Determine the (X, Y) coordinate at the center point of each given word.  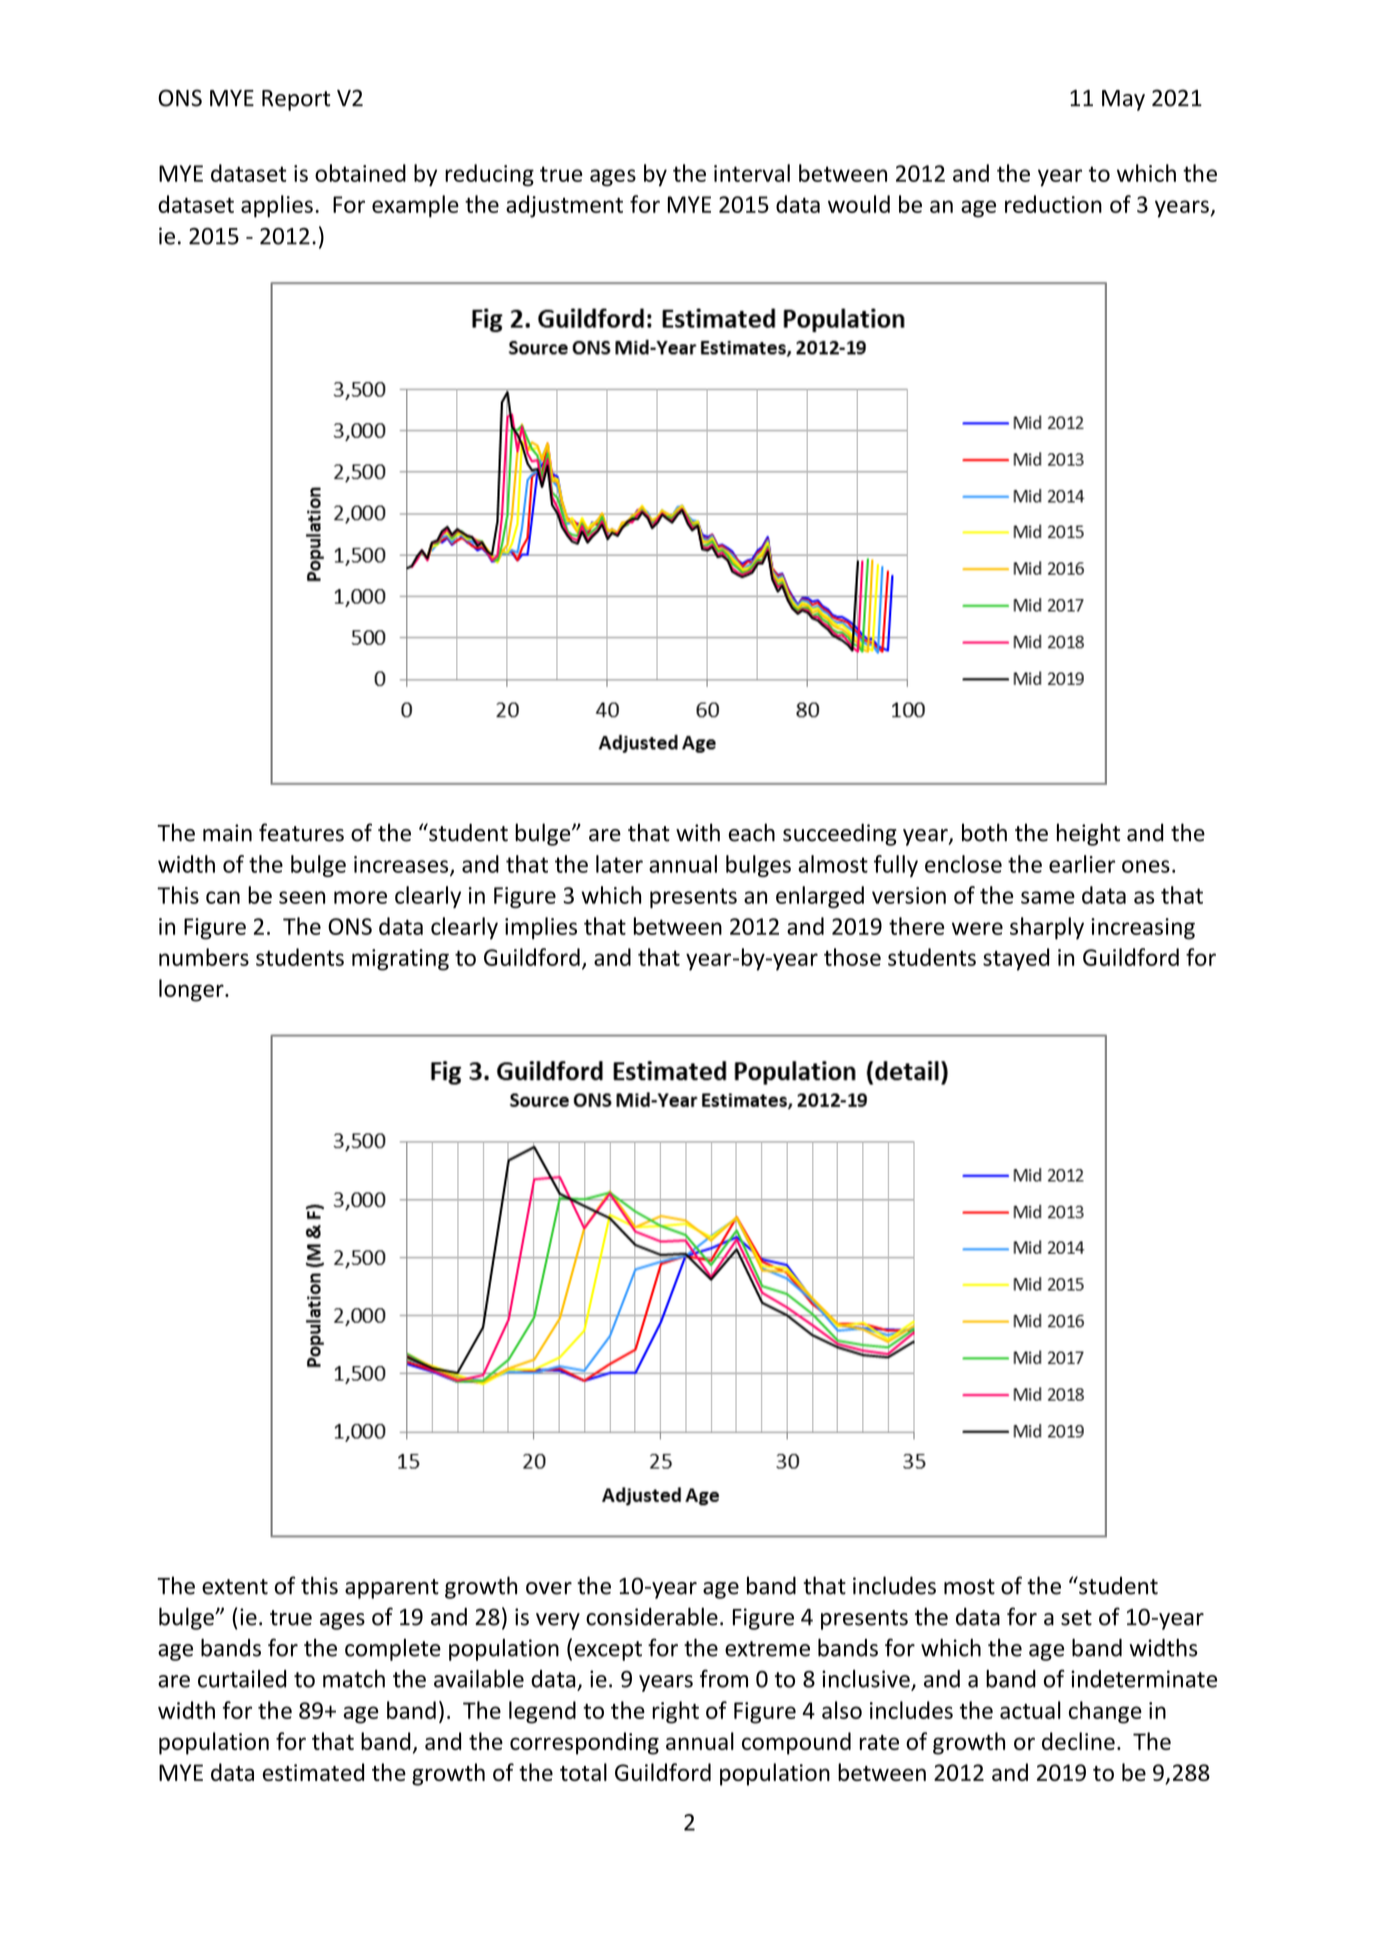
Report (296, 100)
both (984, 832)
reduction (1053, 204)
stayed (1016, 959)
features (301, 832)
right (675, 1712)
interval (752, 173)
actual (1030, 1710)
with (698, 832)
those (852, 957)
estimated (313, 1772)
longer (192, 990)
